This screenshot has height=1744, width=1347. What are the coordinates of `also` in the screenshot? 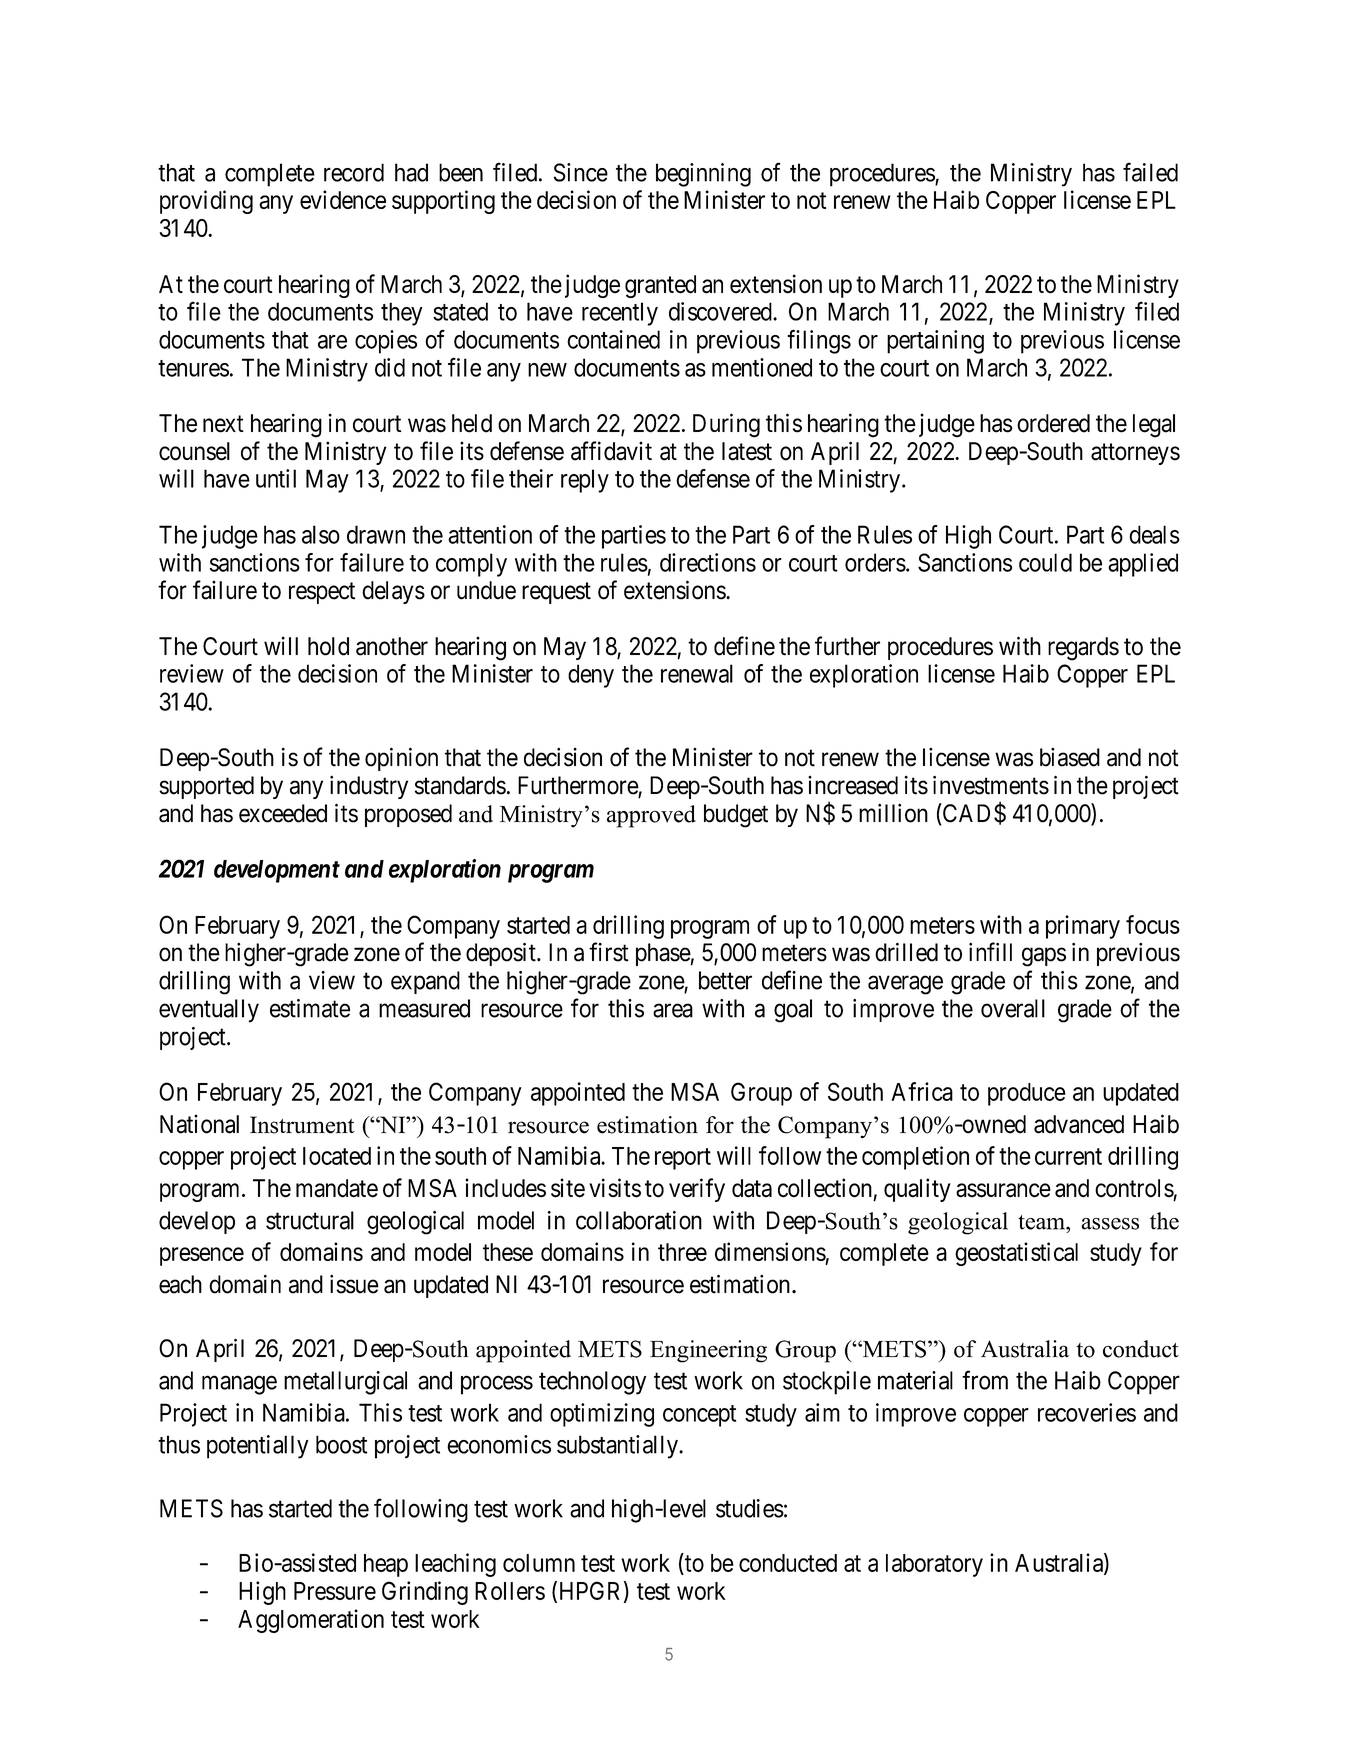 It's located at (321, 534).
